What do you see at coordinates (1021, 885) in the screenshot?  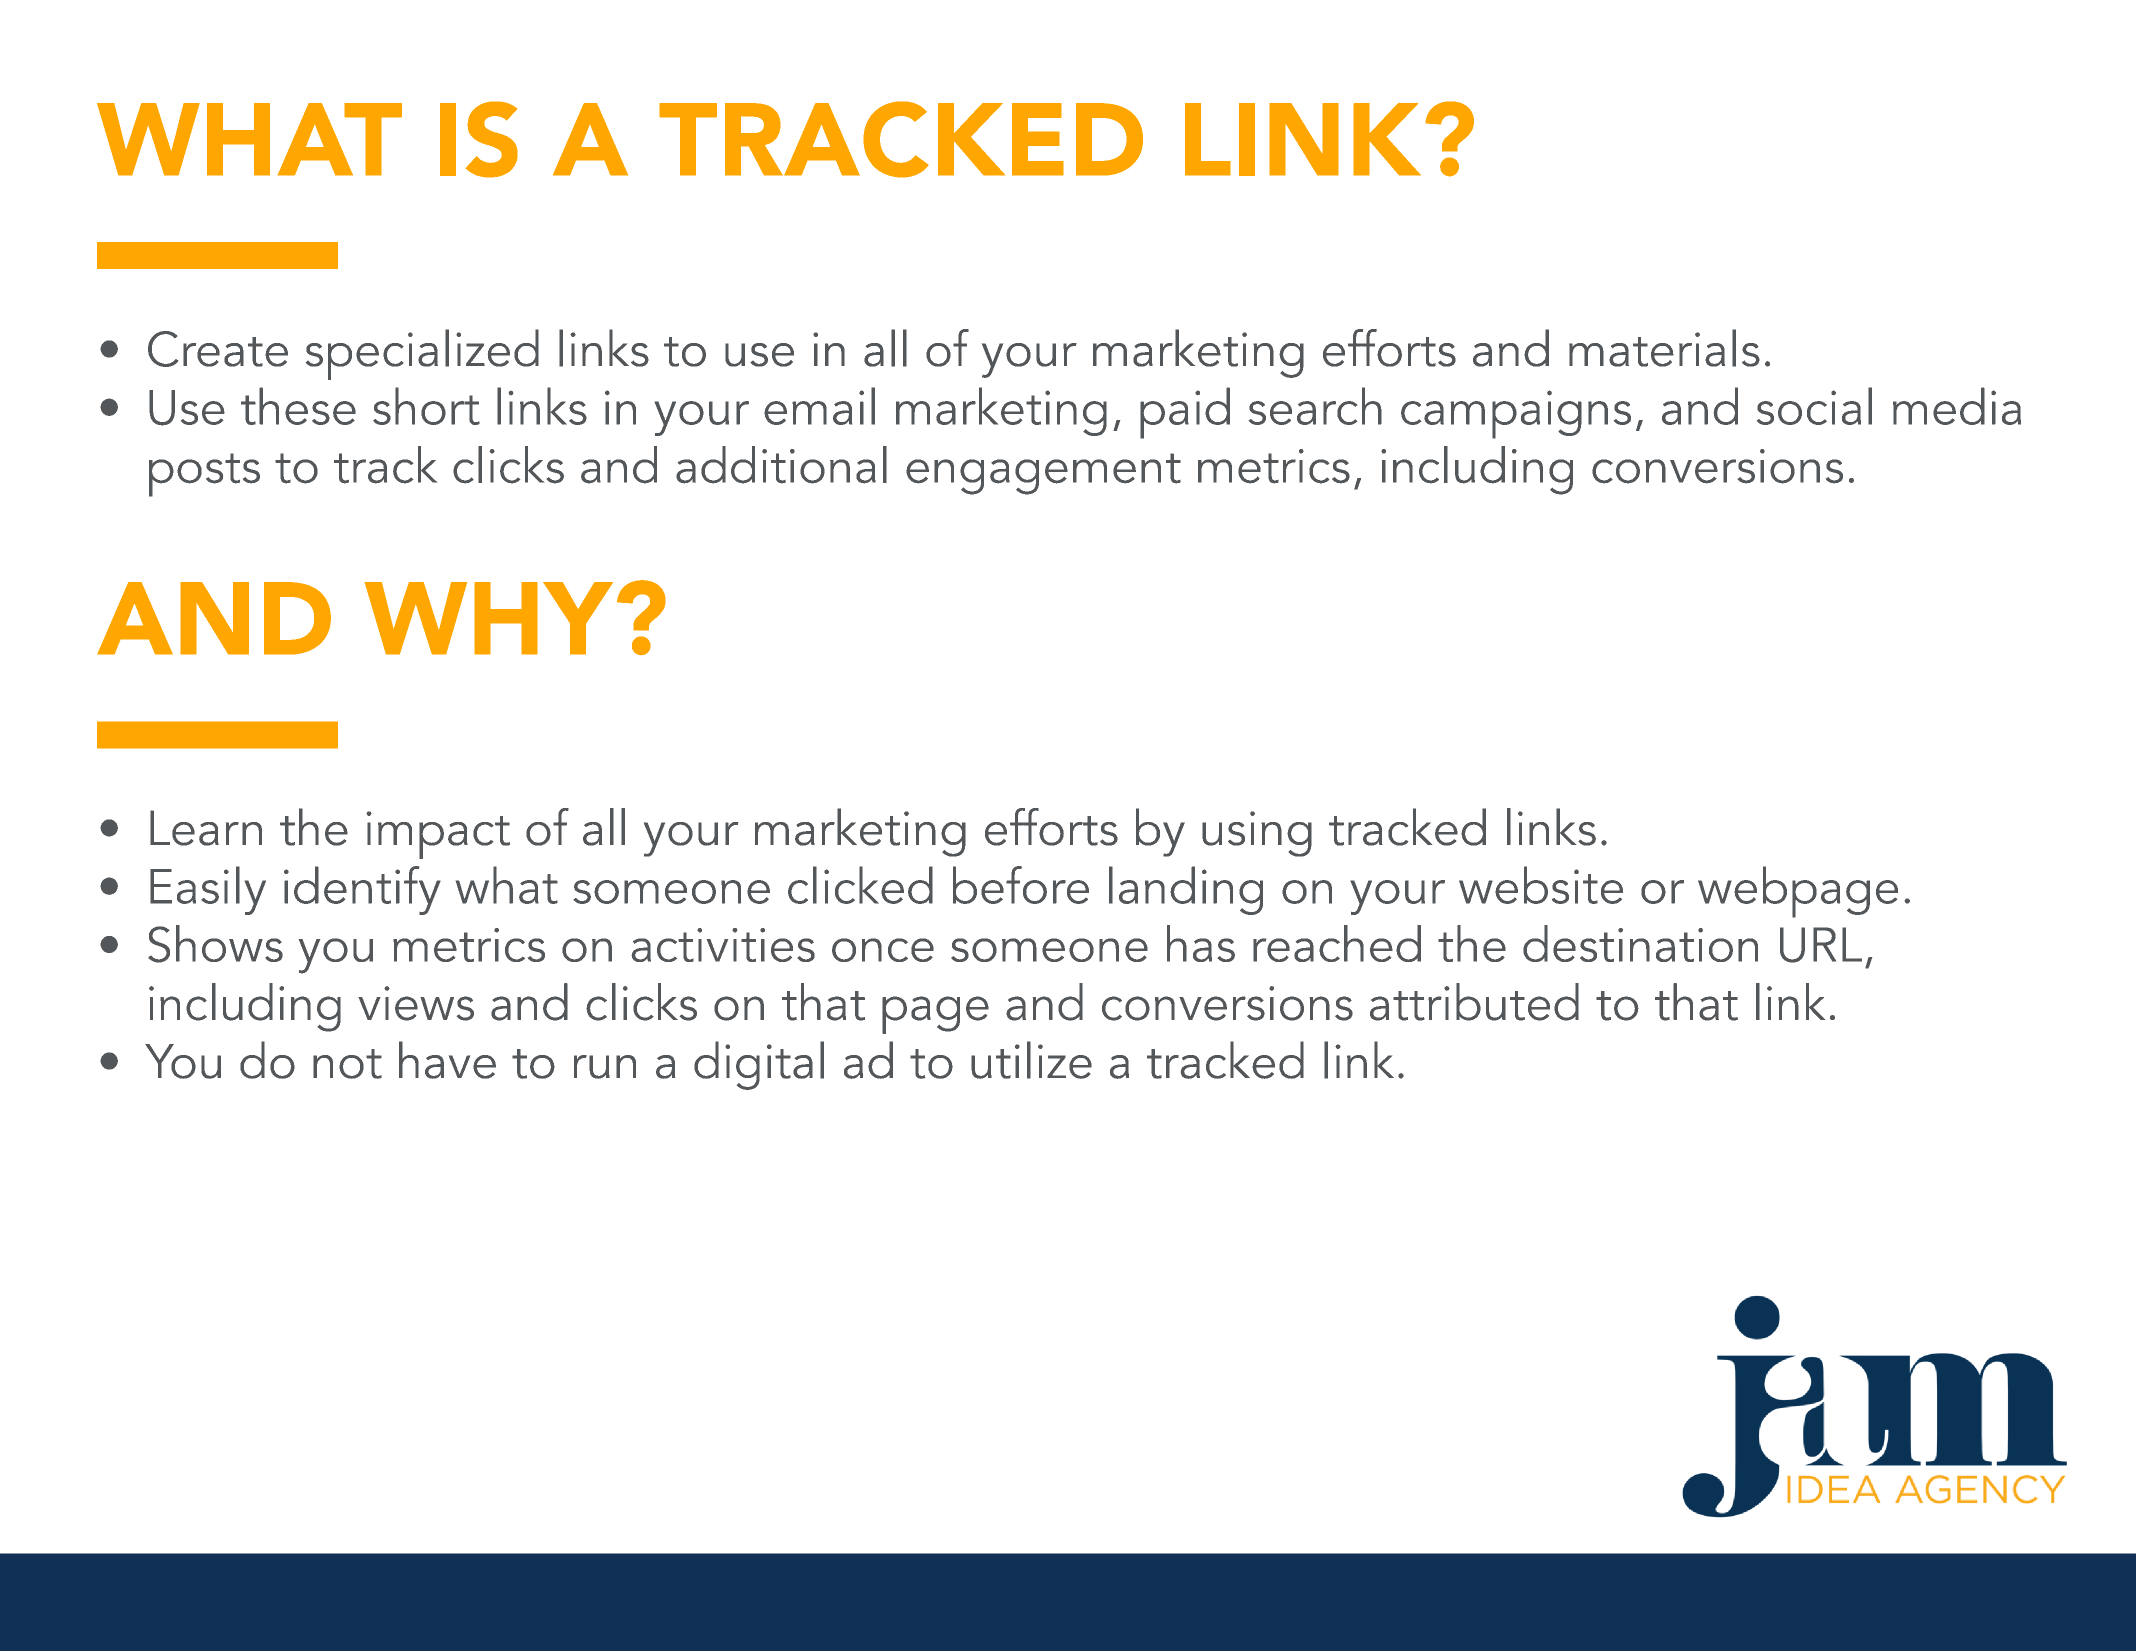 I see `before` at bounding box center [1021, 885].
